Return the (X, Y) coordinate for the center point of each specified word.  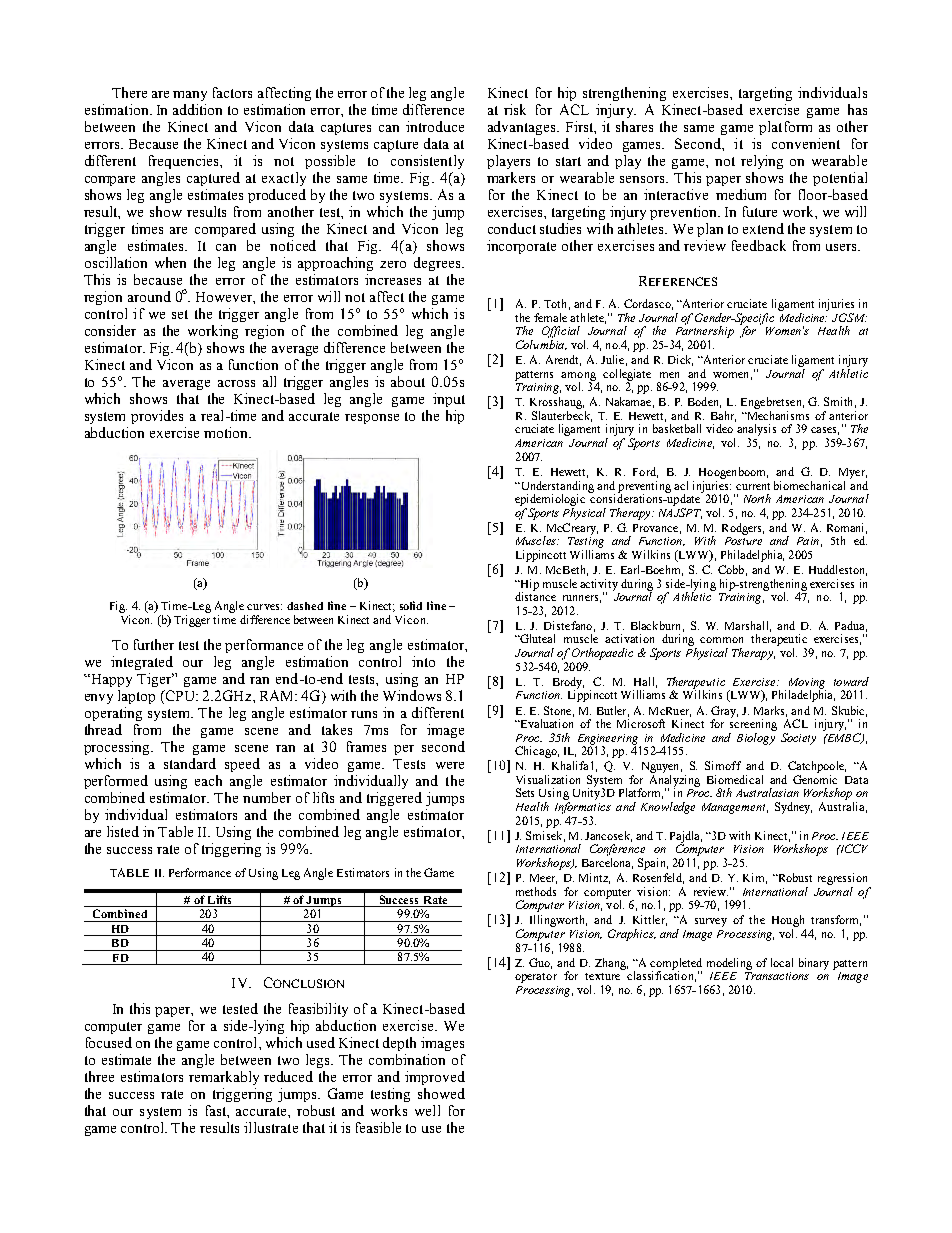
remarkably (224, 1078)
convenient (806, 143)
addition (197, 109)
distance (535, 595)
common (721, 640)
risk (515, 109)
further (154, 644)
